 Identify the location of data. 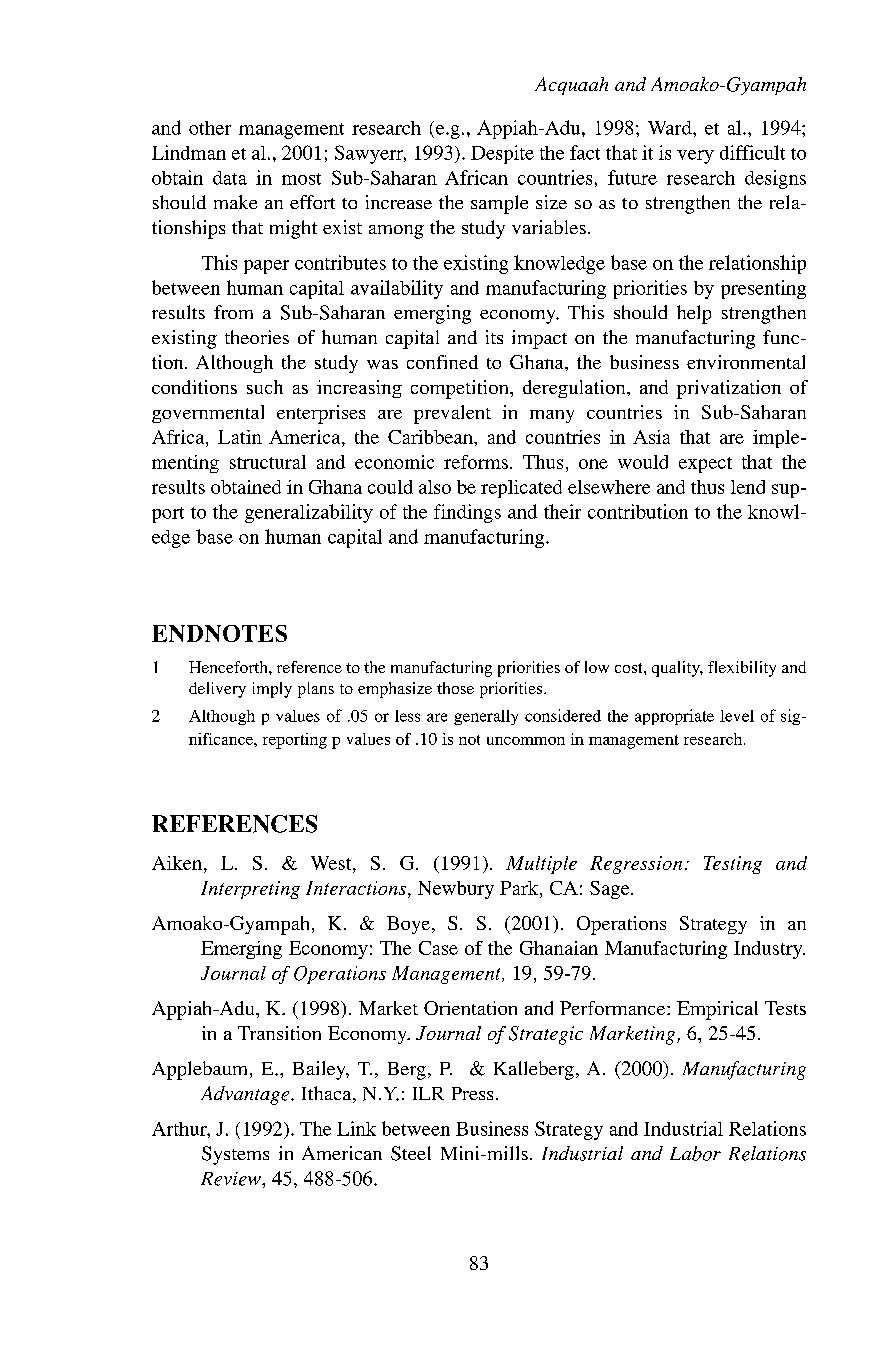
(230, 178).
